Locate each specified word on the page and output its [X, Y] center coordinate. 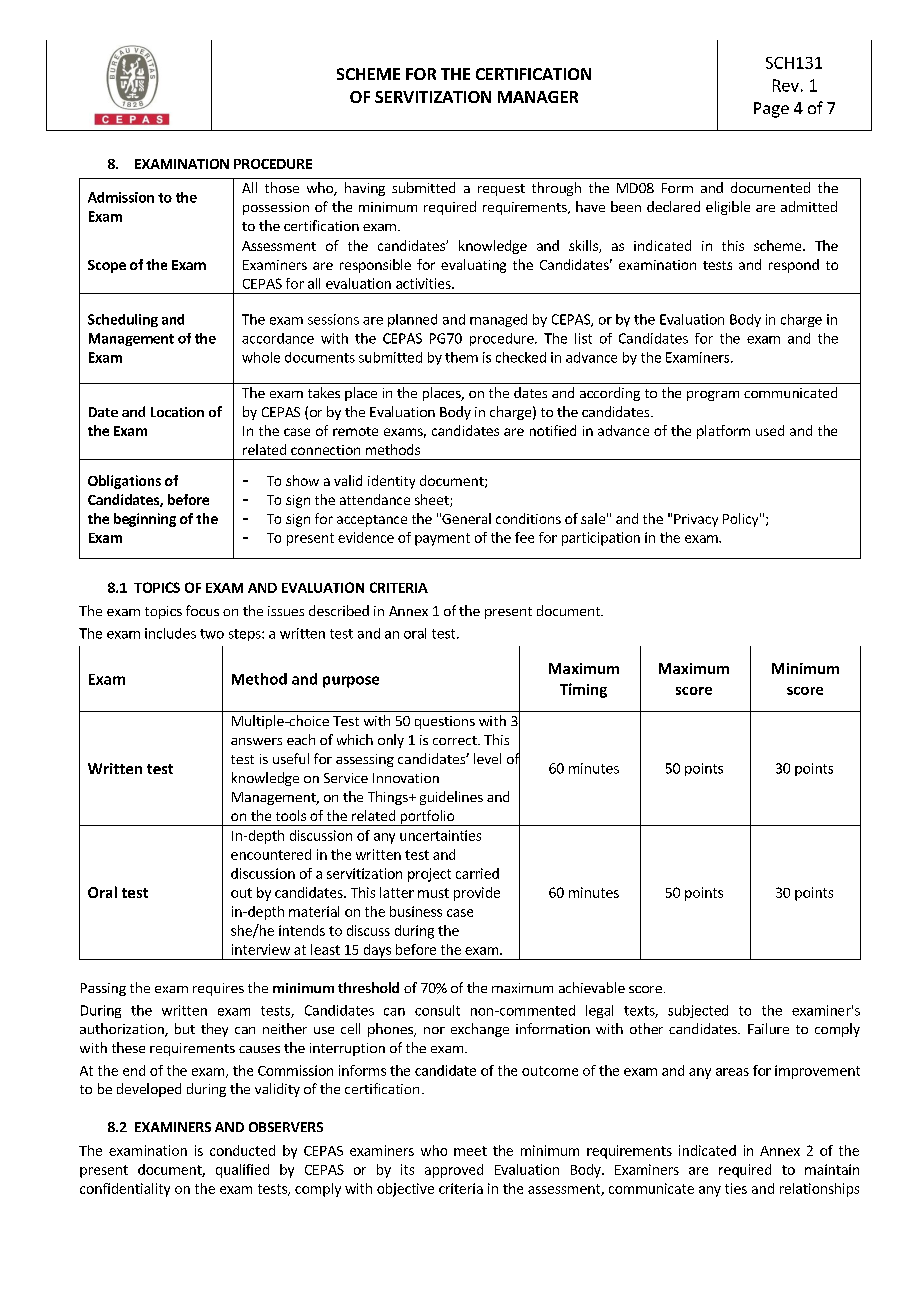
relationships [819, 1190]
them [461, 357]
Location [177, 412]
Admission [121, 197]
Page [771, 110]
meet [470, 1151]
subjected [698, 1011]
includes [170, 633]
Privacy [696, 520]
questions [445, 722]
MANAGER [538, 97]
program [713, 396]
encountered [271, 854]
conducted [242, 1150]
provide [477, 894]
